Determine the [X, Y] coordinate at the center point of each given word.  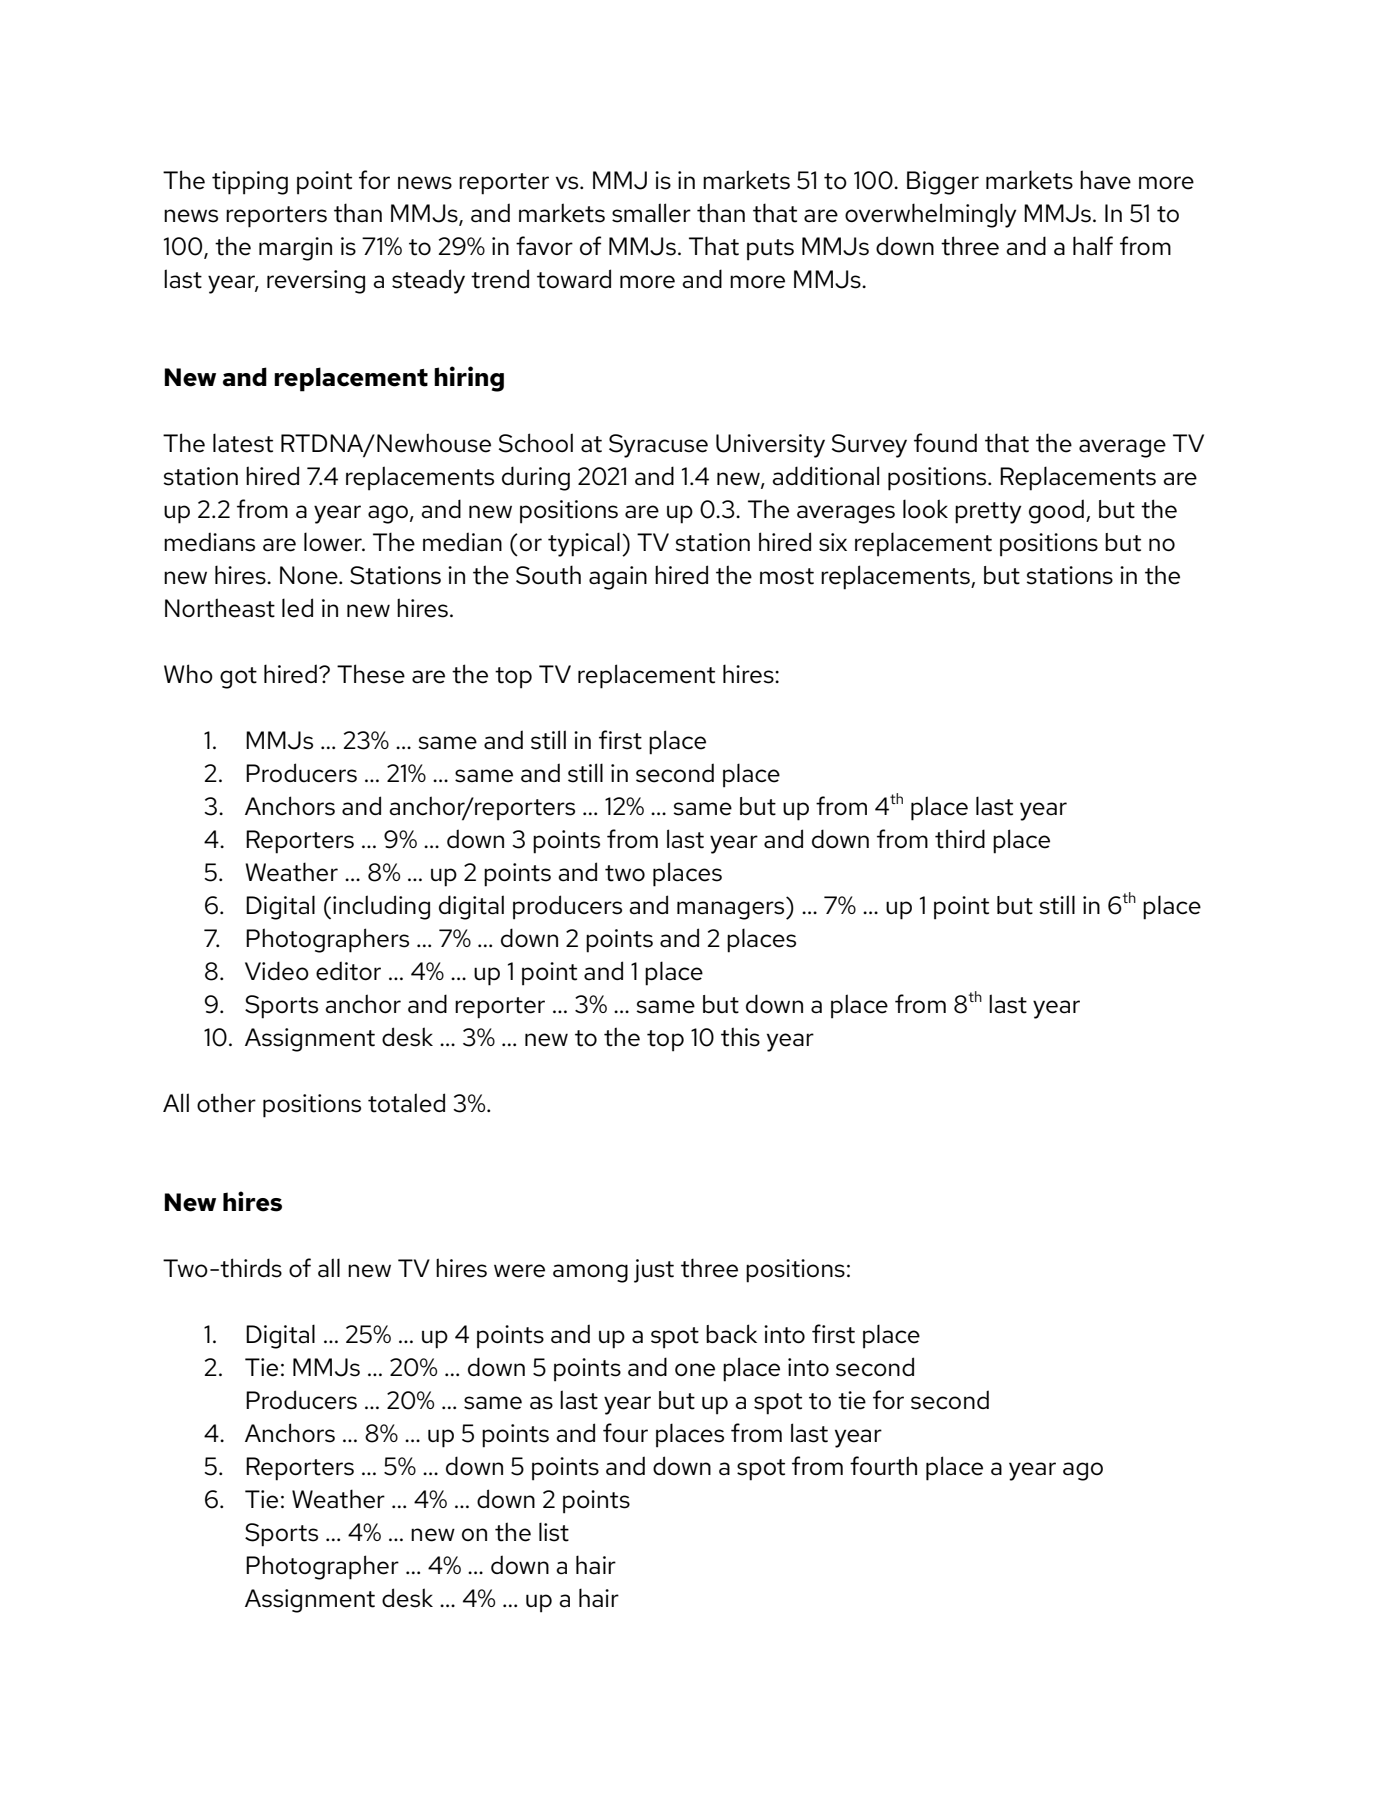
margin [295, 249]
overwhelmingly [931, 215]
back [731, 1334]
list [554, 1532]
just [654, 1271]
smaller [651, 213]
